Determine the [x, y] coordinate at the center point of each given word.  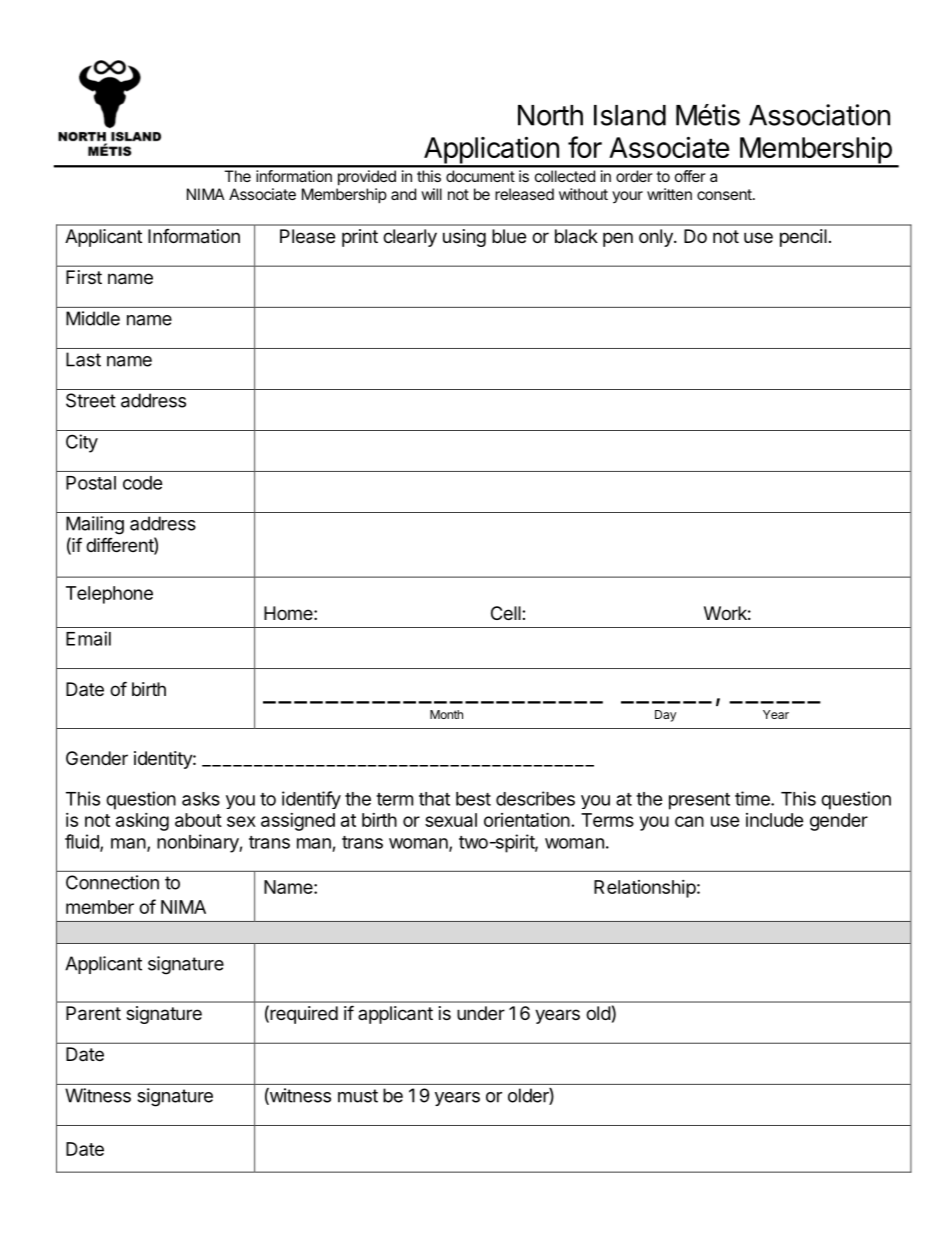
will [431, 194]
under [481, 1013]
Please [307, 236]
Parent [93, 1013]
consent [724, 194]
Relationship [645, 889]
